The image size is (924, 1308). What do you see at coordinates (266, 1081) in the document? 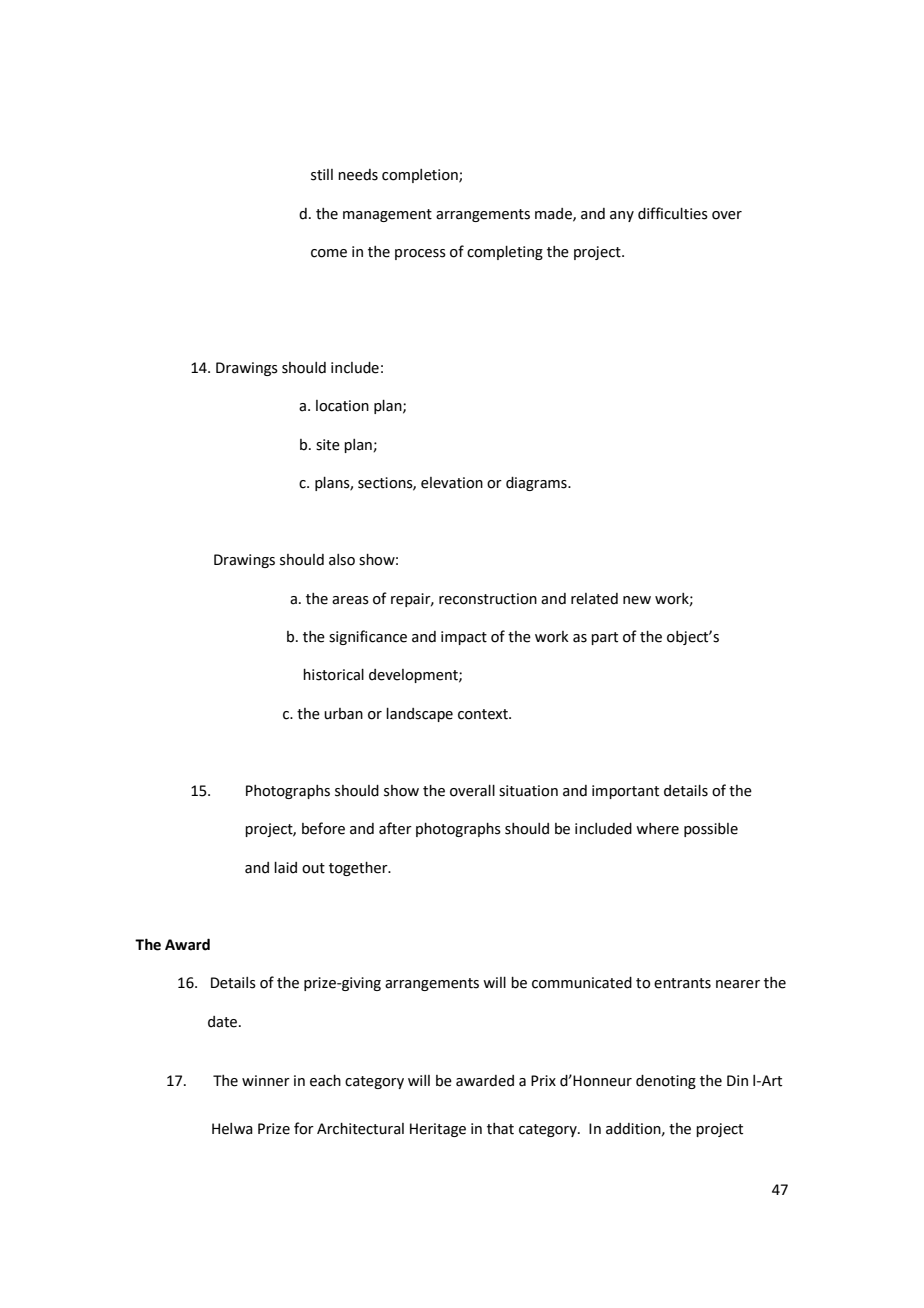
I see `winner` at bounding box center [266, 1081].
